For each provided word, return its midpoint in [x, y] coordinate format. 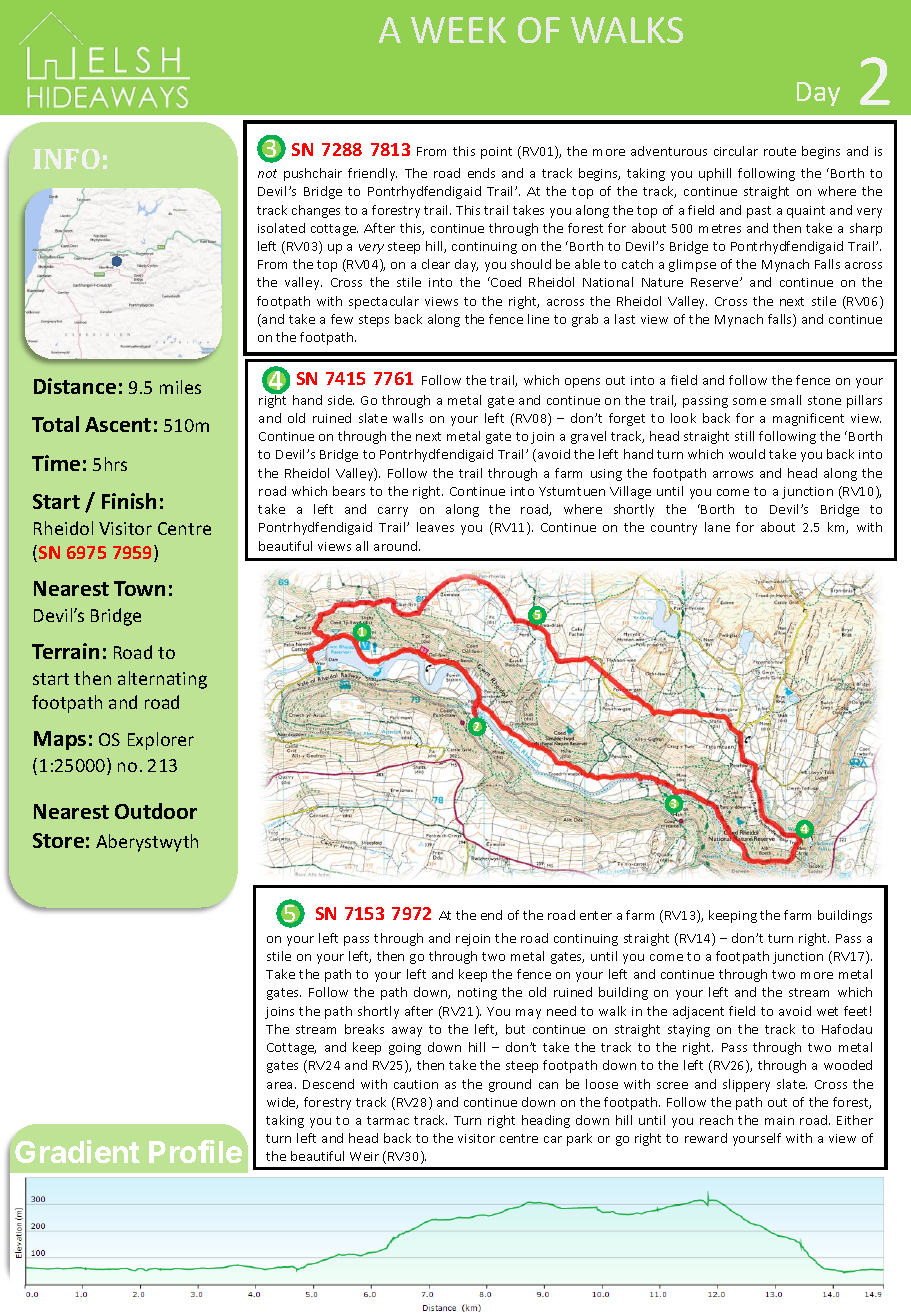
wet [827, 1011]
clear [436, 264]
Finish [129, 501]
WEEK [458, 30]
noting [477, 994]
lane [717, 527]
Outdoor [156, 811]
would [747, 454]
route [780, 151]
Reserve [716, 282]
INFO [66, 159]
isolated [281, 228]
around [395, 546]
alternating [162, 680]
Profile [195, 1151]
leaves [435, 527]
